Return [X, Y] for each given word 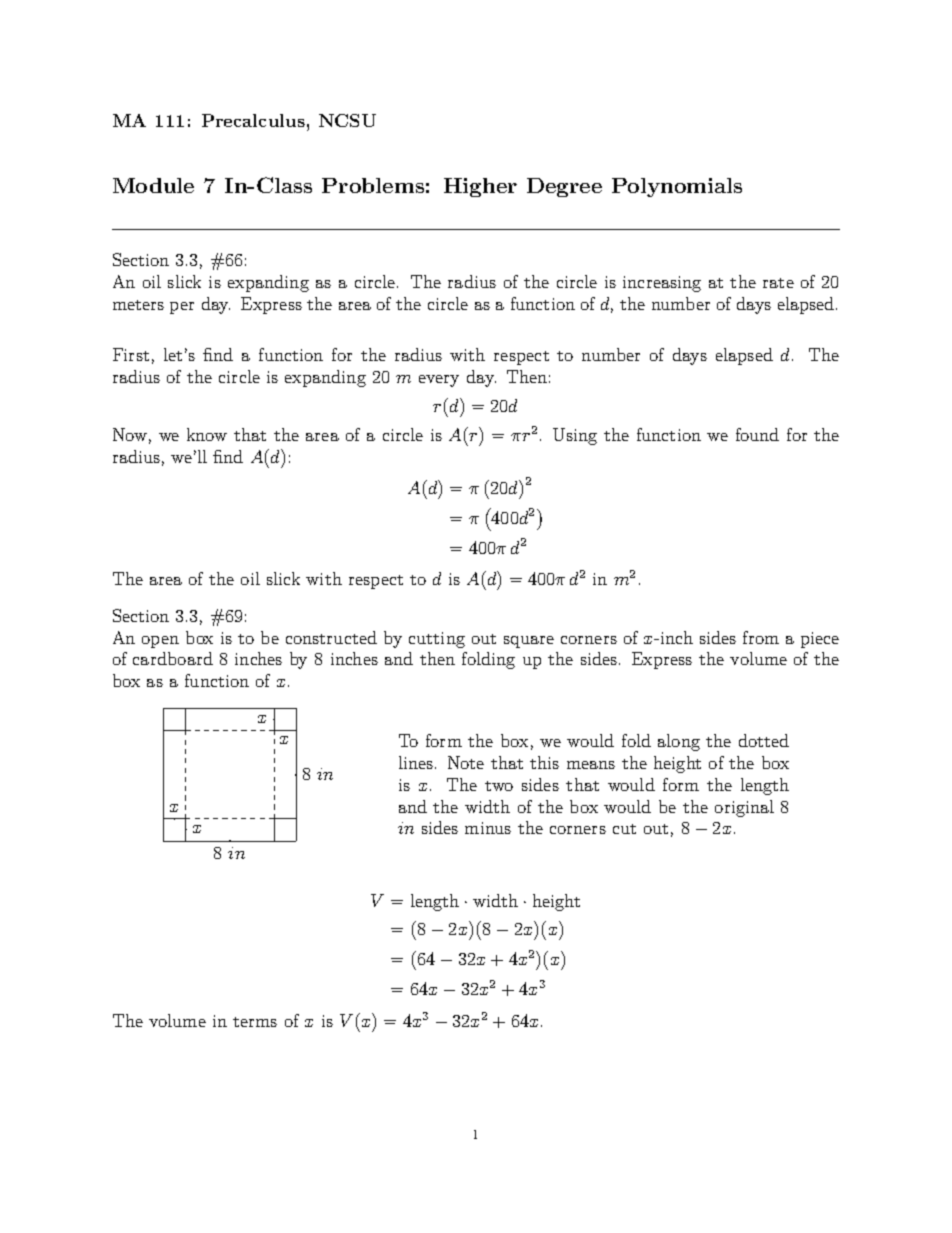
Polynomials [677, 187]
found [757, 434]
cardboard [173, 658]
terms [255, 1022]
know [207, 434]
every [439, 381]
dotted [764, 740]
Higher [480, 187]
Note [466, 762]
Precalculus [253, 120]
